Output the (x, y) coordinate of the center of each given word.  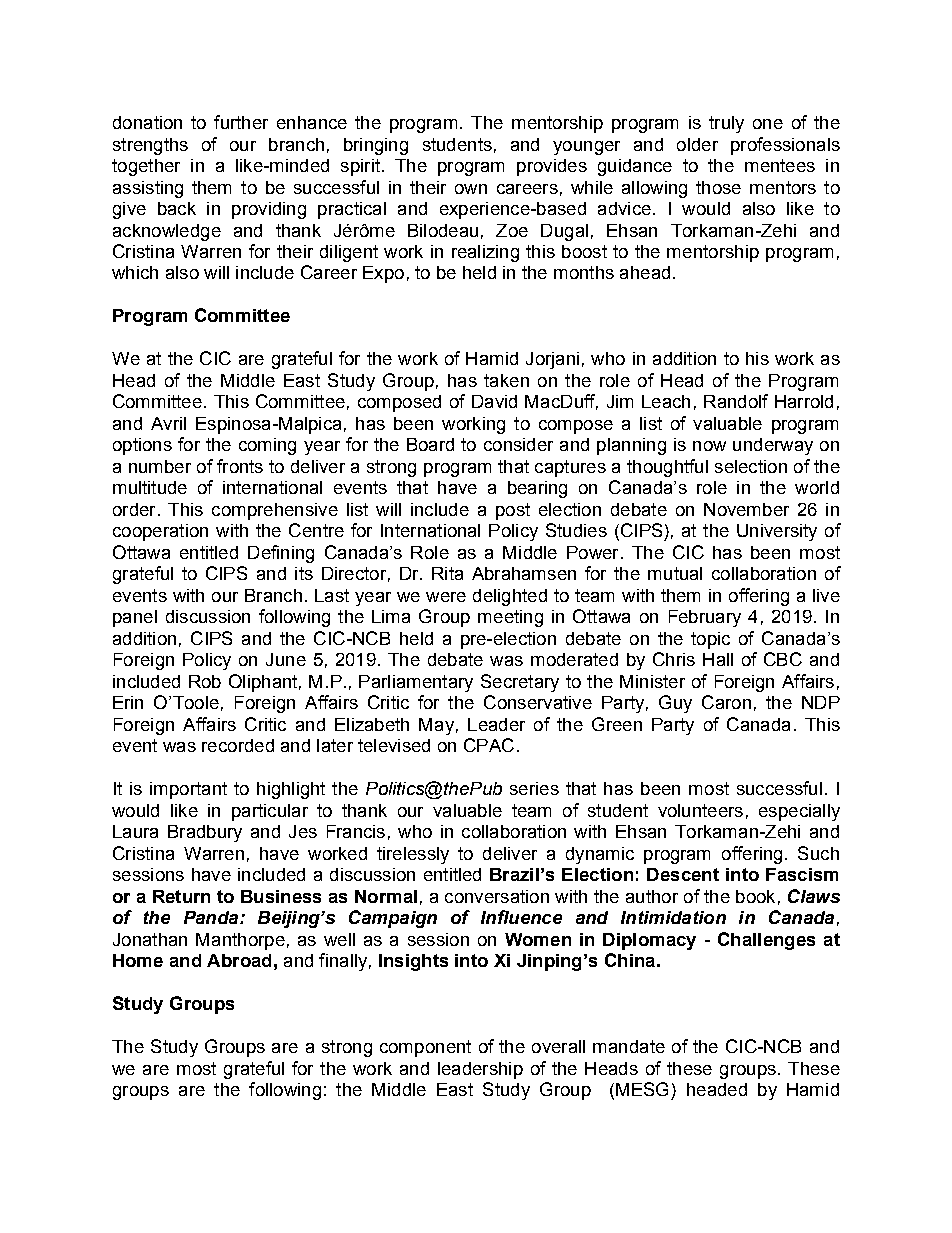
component (425, 1048)
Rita (447, 573)
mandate (629, 1046)
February (705, 618)
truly (726, 124)
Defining (281, 554)
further (241, 122)
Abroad (239, 960)
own (471, 189)
